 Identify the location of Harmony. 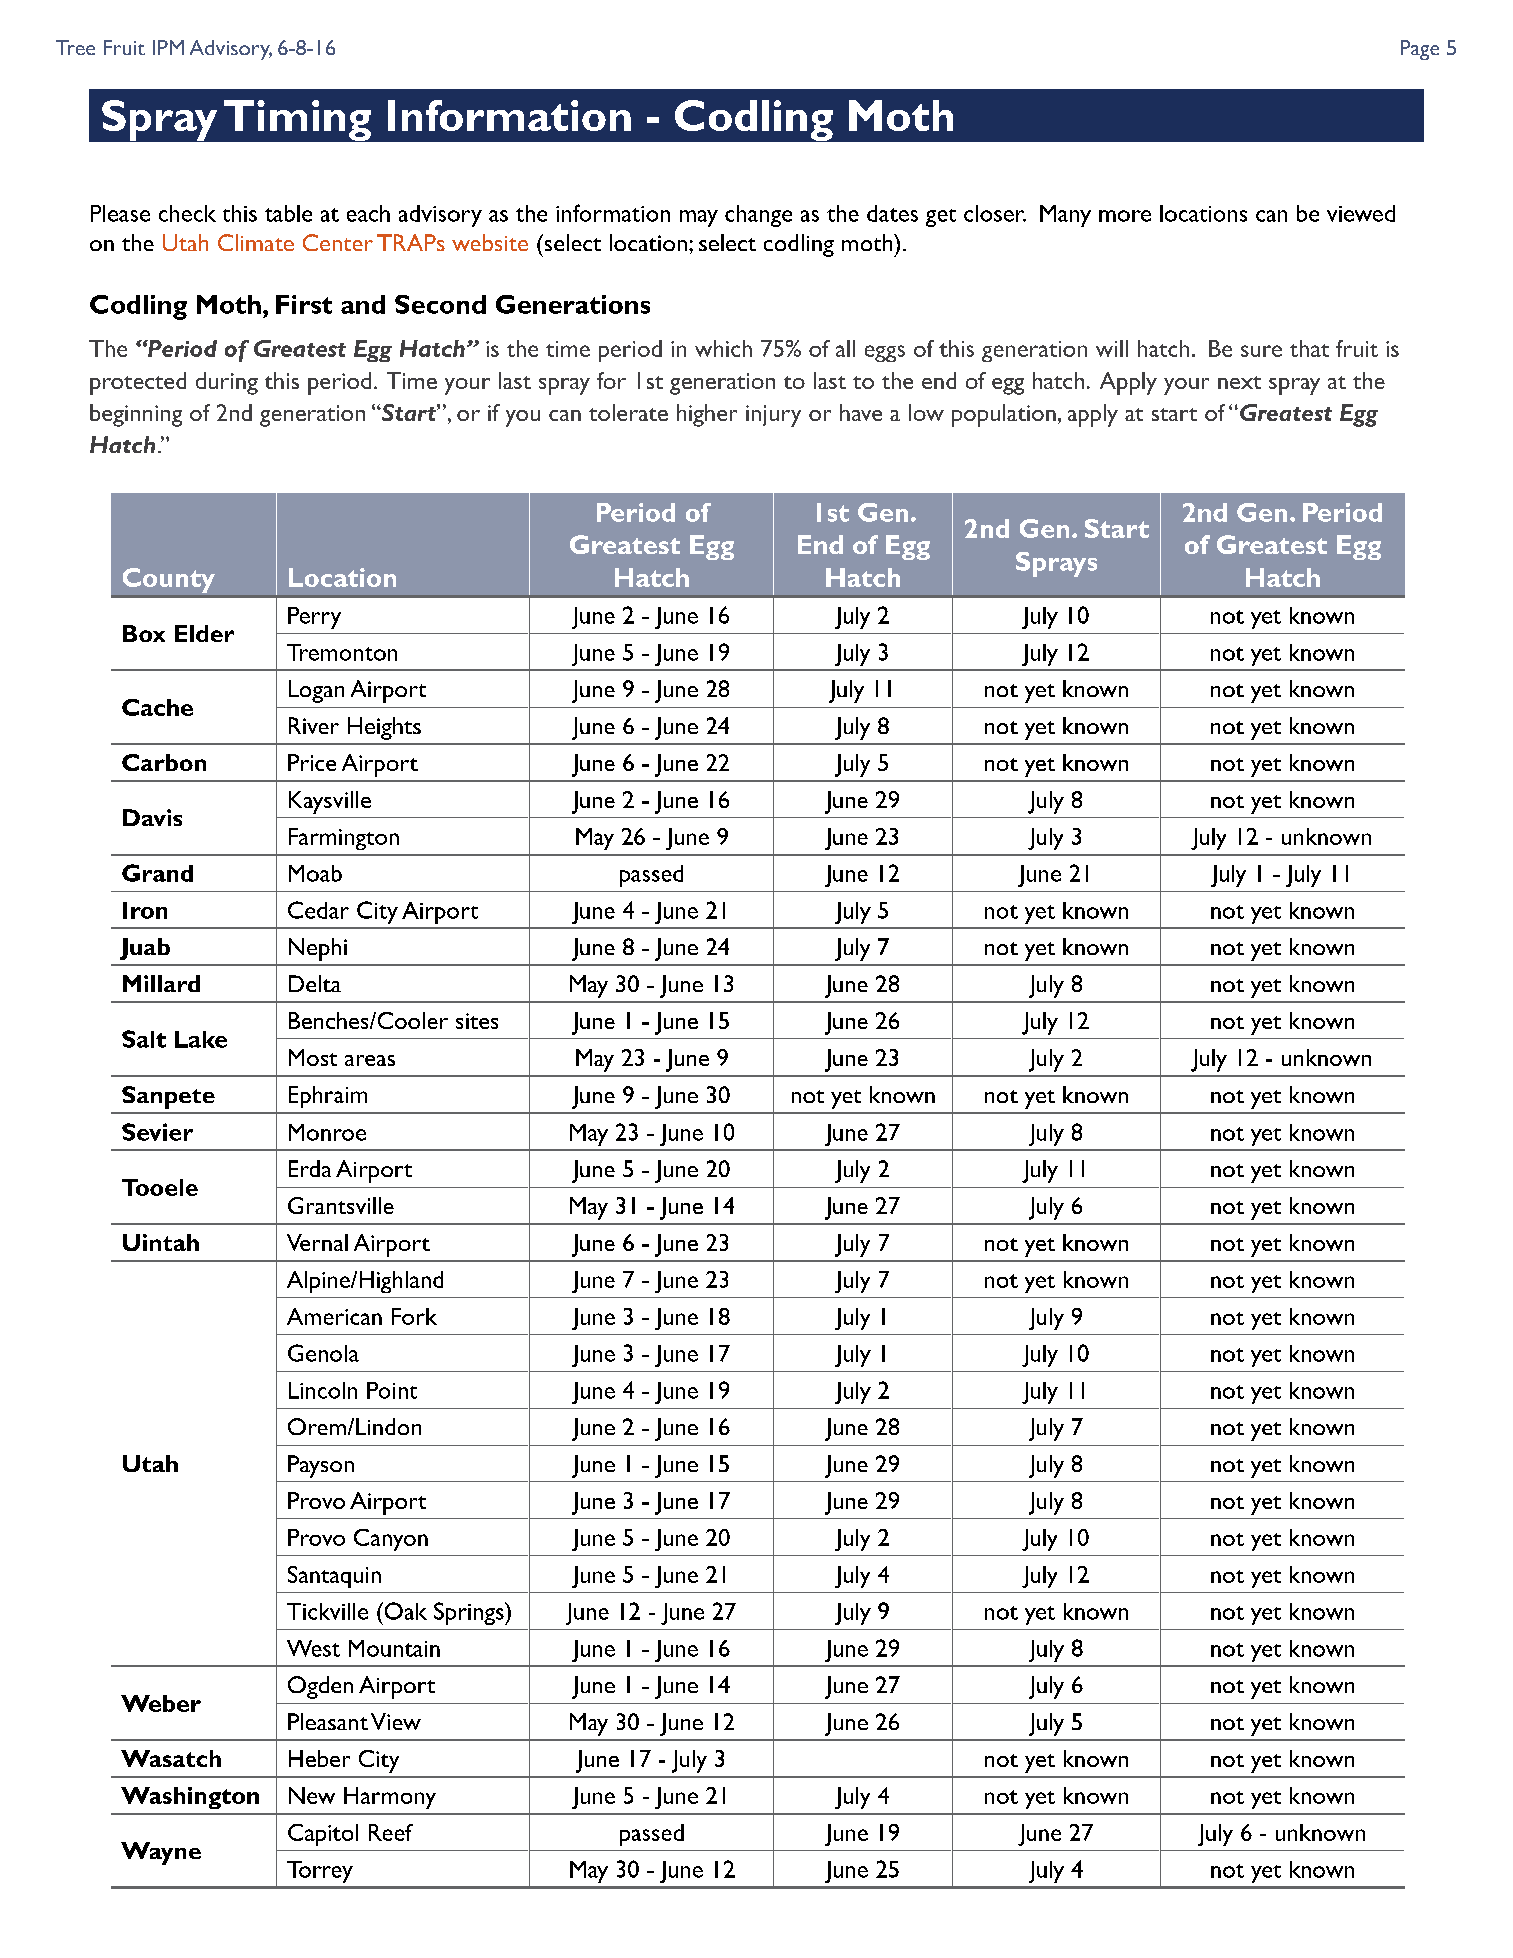
(390, 1798).
